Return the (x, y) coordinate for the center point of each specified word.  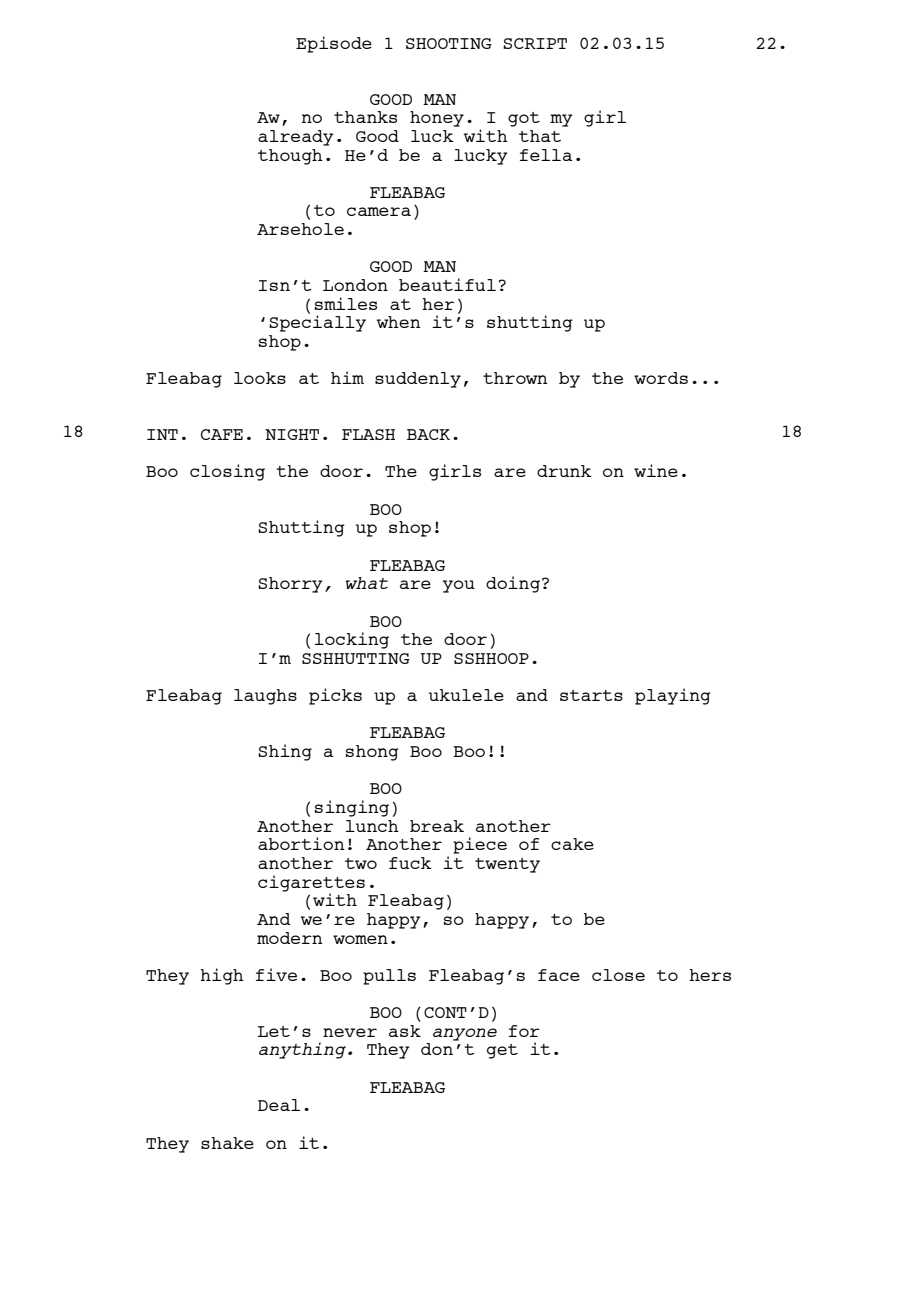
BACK (428, 434)
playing (673, 696)
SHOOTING (449, 43)
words (661, 378)
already (296, 138)
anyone (465, 1034)
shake (227, 1143)
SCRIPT (535, 43)
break (437, 826)
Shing (285, 752)
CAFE (222, 434)
